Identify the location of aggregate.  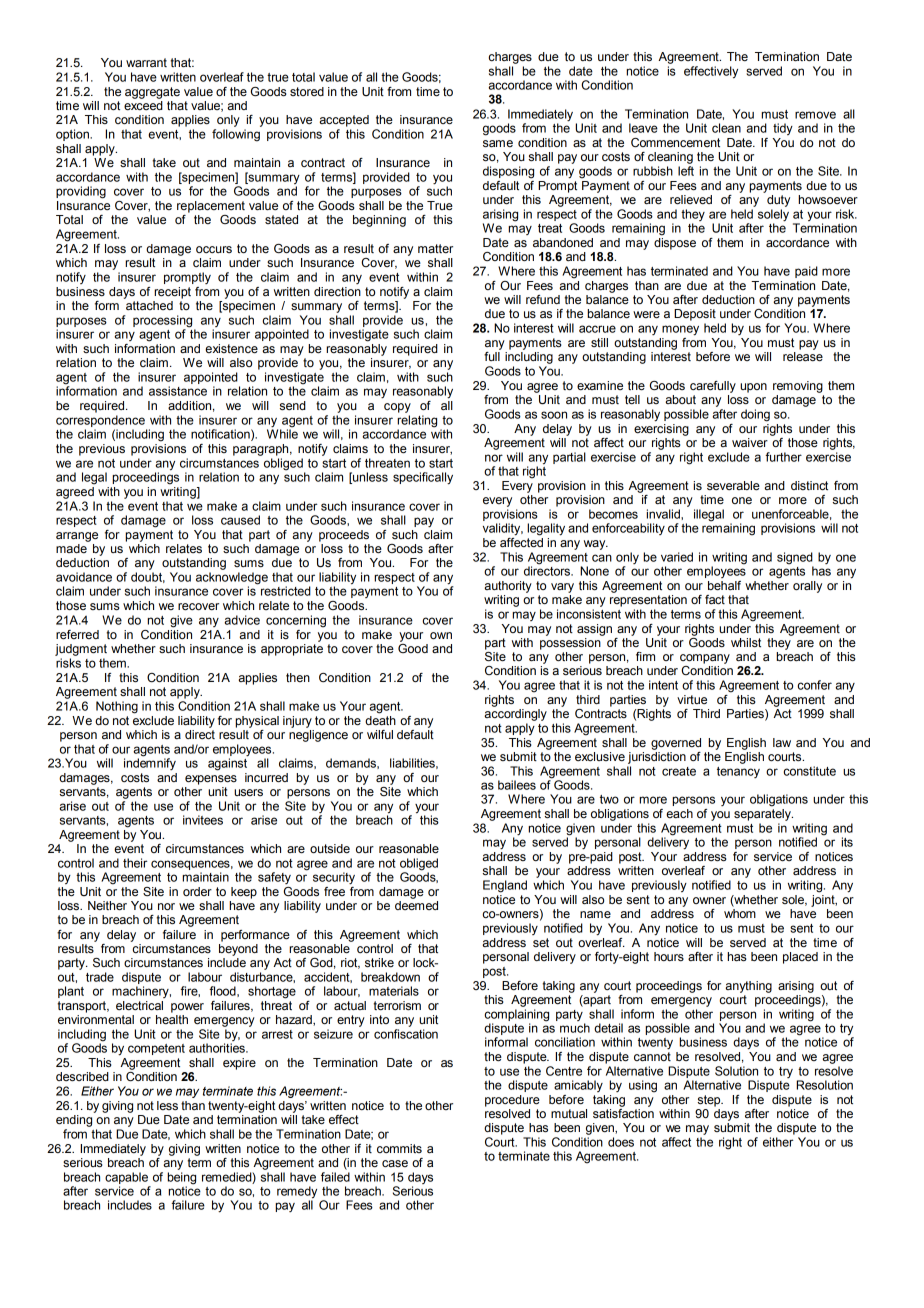
(152, 93).
